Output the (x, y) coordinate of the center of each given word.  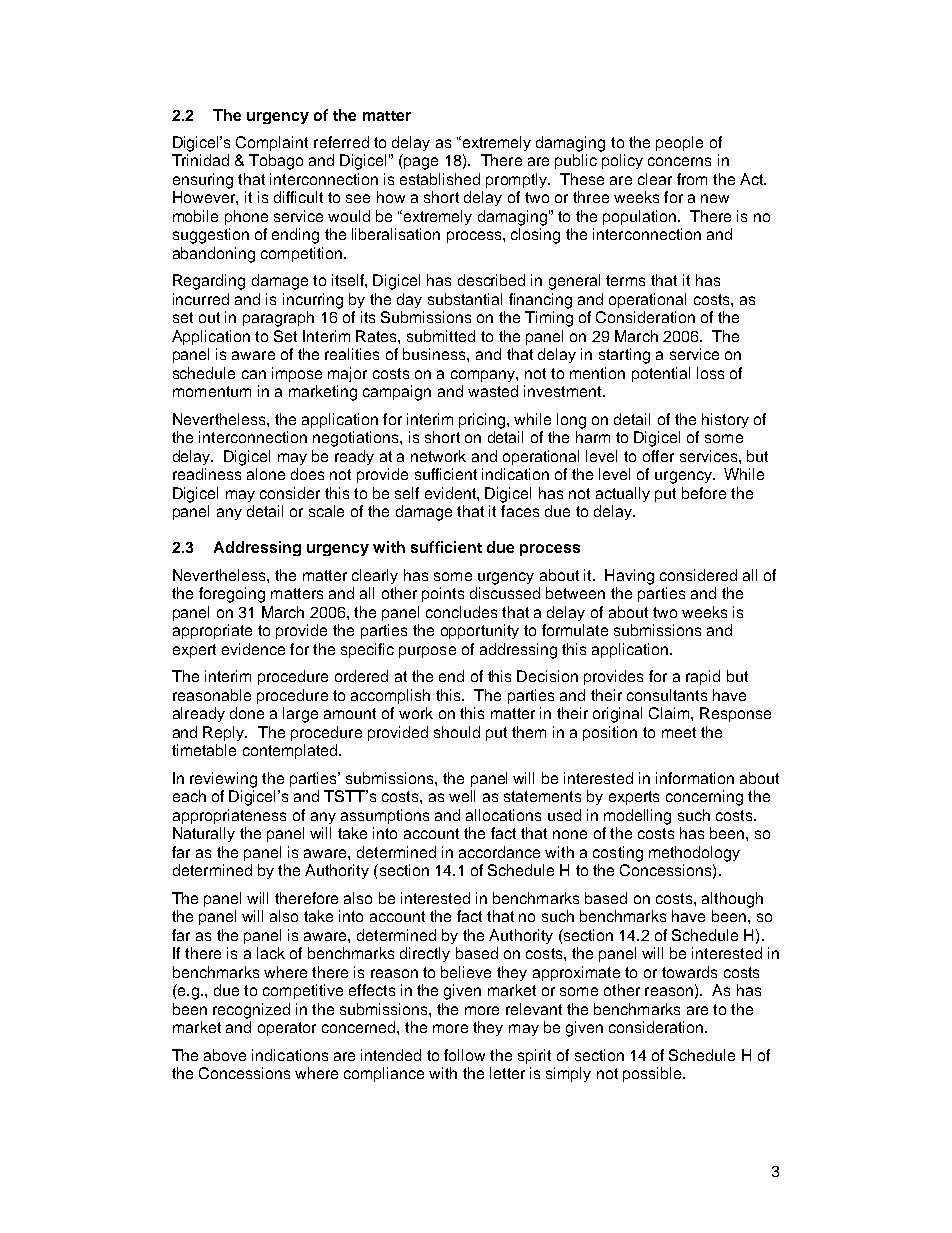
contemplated (291, 751)
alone (266, 474)
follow (464, 1055)
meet (679, 732)
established (440, 179)
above (225, 1055)
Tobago (276, 162)
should (457, 732)
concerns (679, 161)
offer (658, 456)
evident (451, 493)
